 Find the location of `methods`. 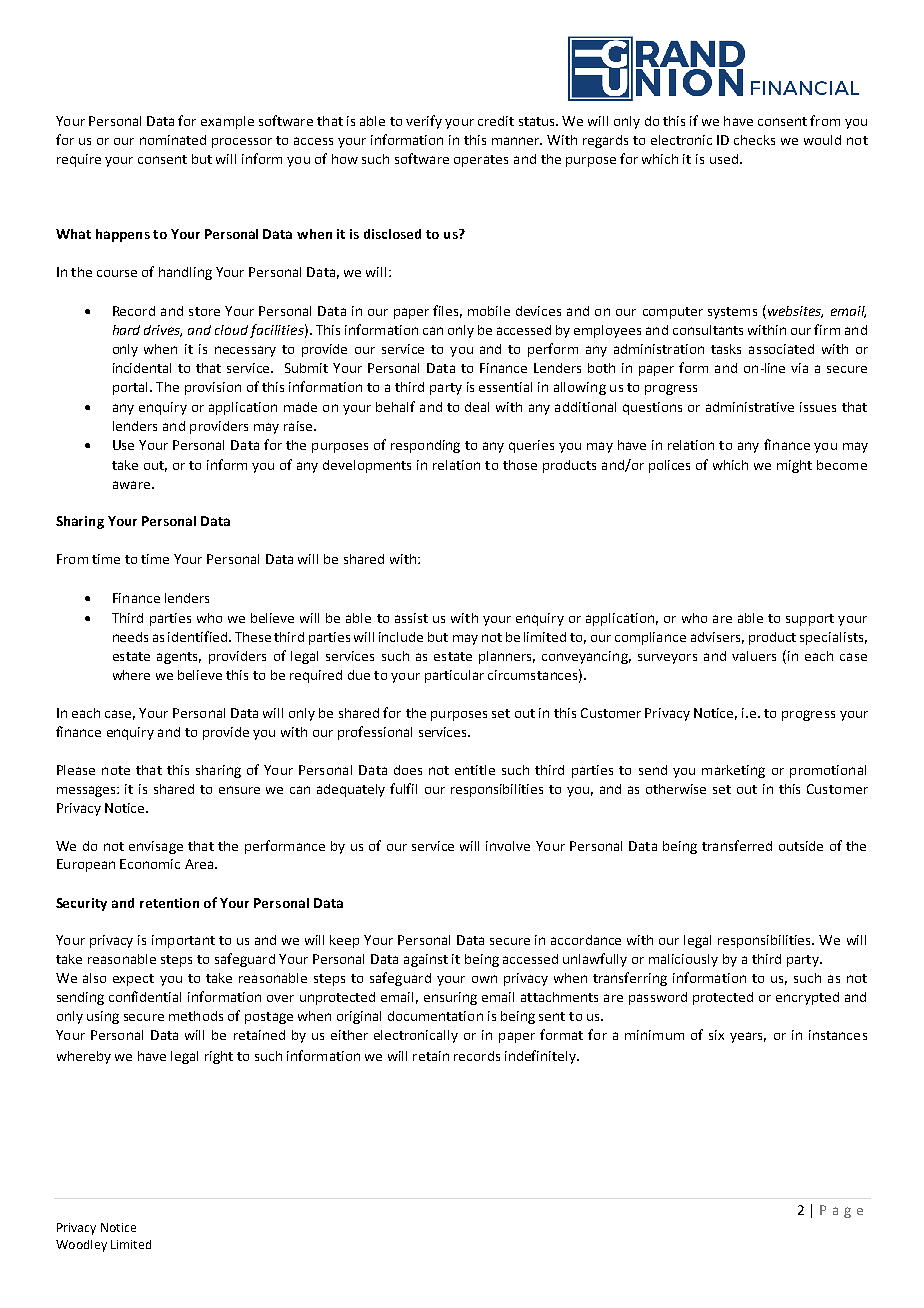

methods is located at coordinates (196, 1016).
